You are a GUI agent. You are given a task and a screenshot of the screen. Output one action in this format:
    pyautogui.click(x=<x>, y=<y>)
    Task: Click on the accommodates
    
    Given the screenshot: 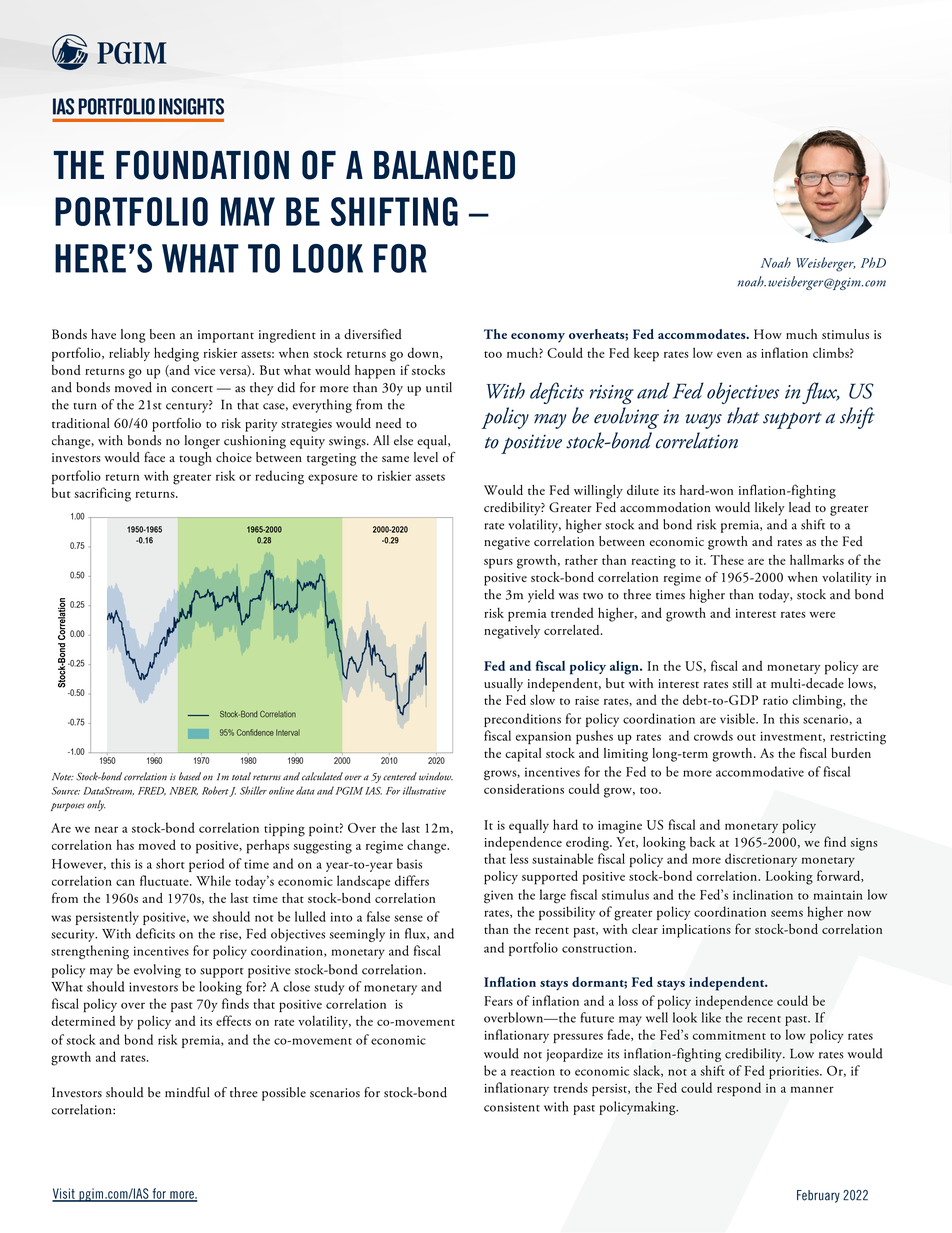 What is the action you would take?
    pyautogui.click(x=703, y=334)
